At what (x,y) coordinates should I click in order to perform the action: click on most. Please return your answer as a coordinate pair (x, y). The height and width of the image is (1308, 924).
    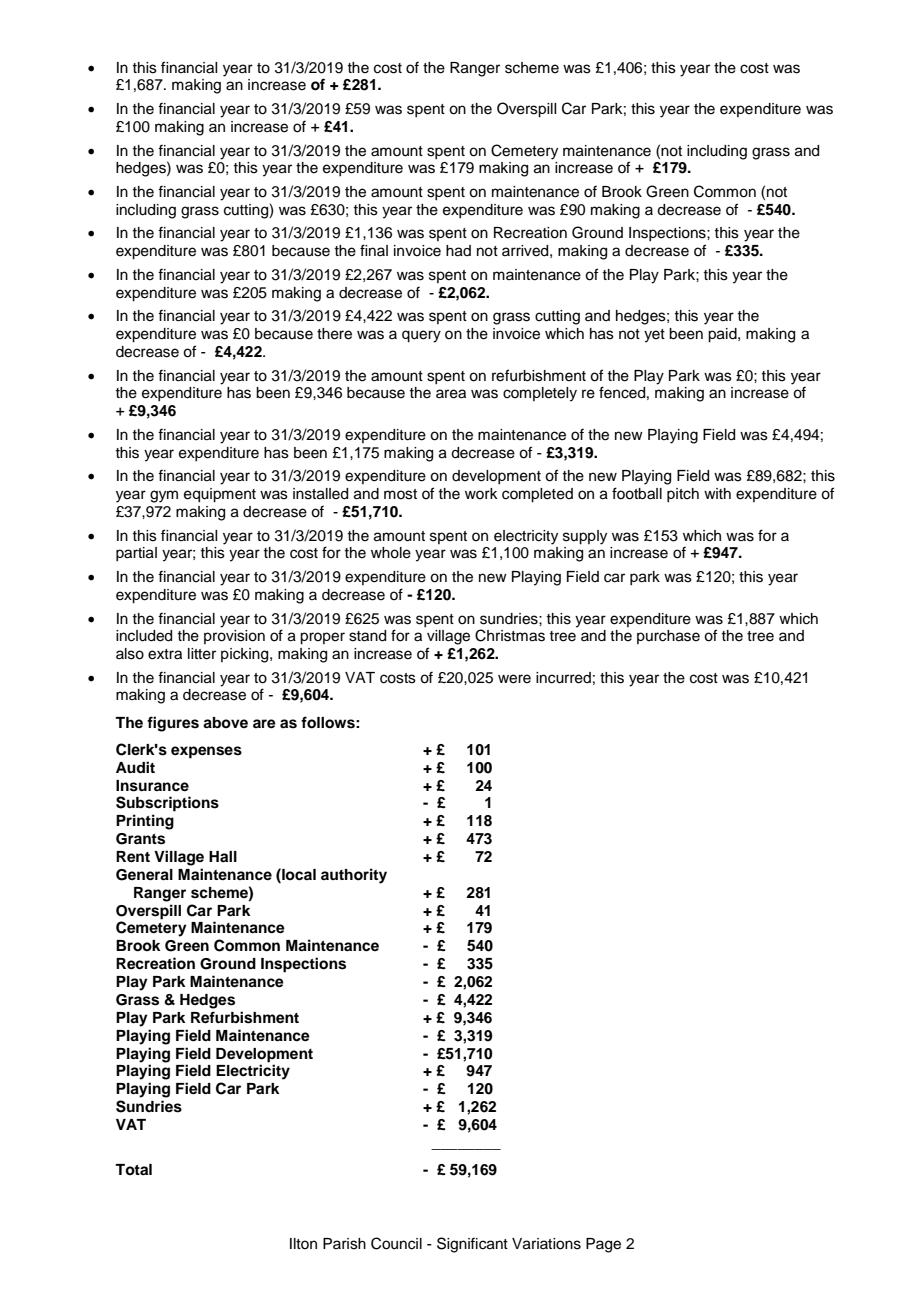
    Looking at the image, I should click on (400, 494).
